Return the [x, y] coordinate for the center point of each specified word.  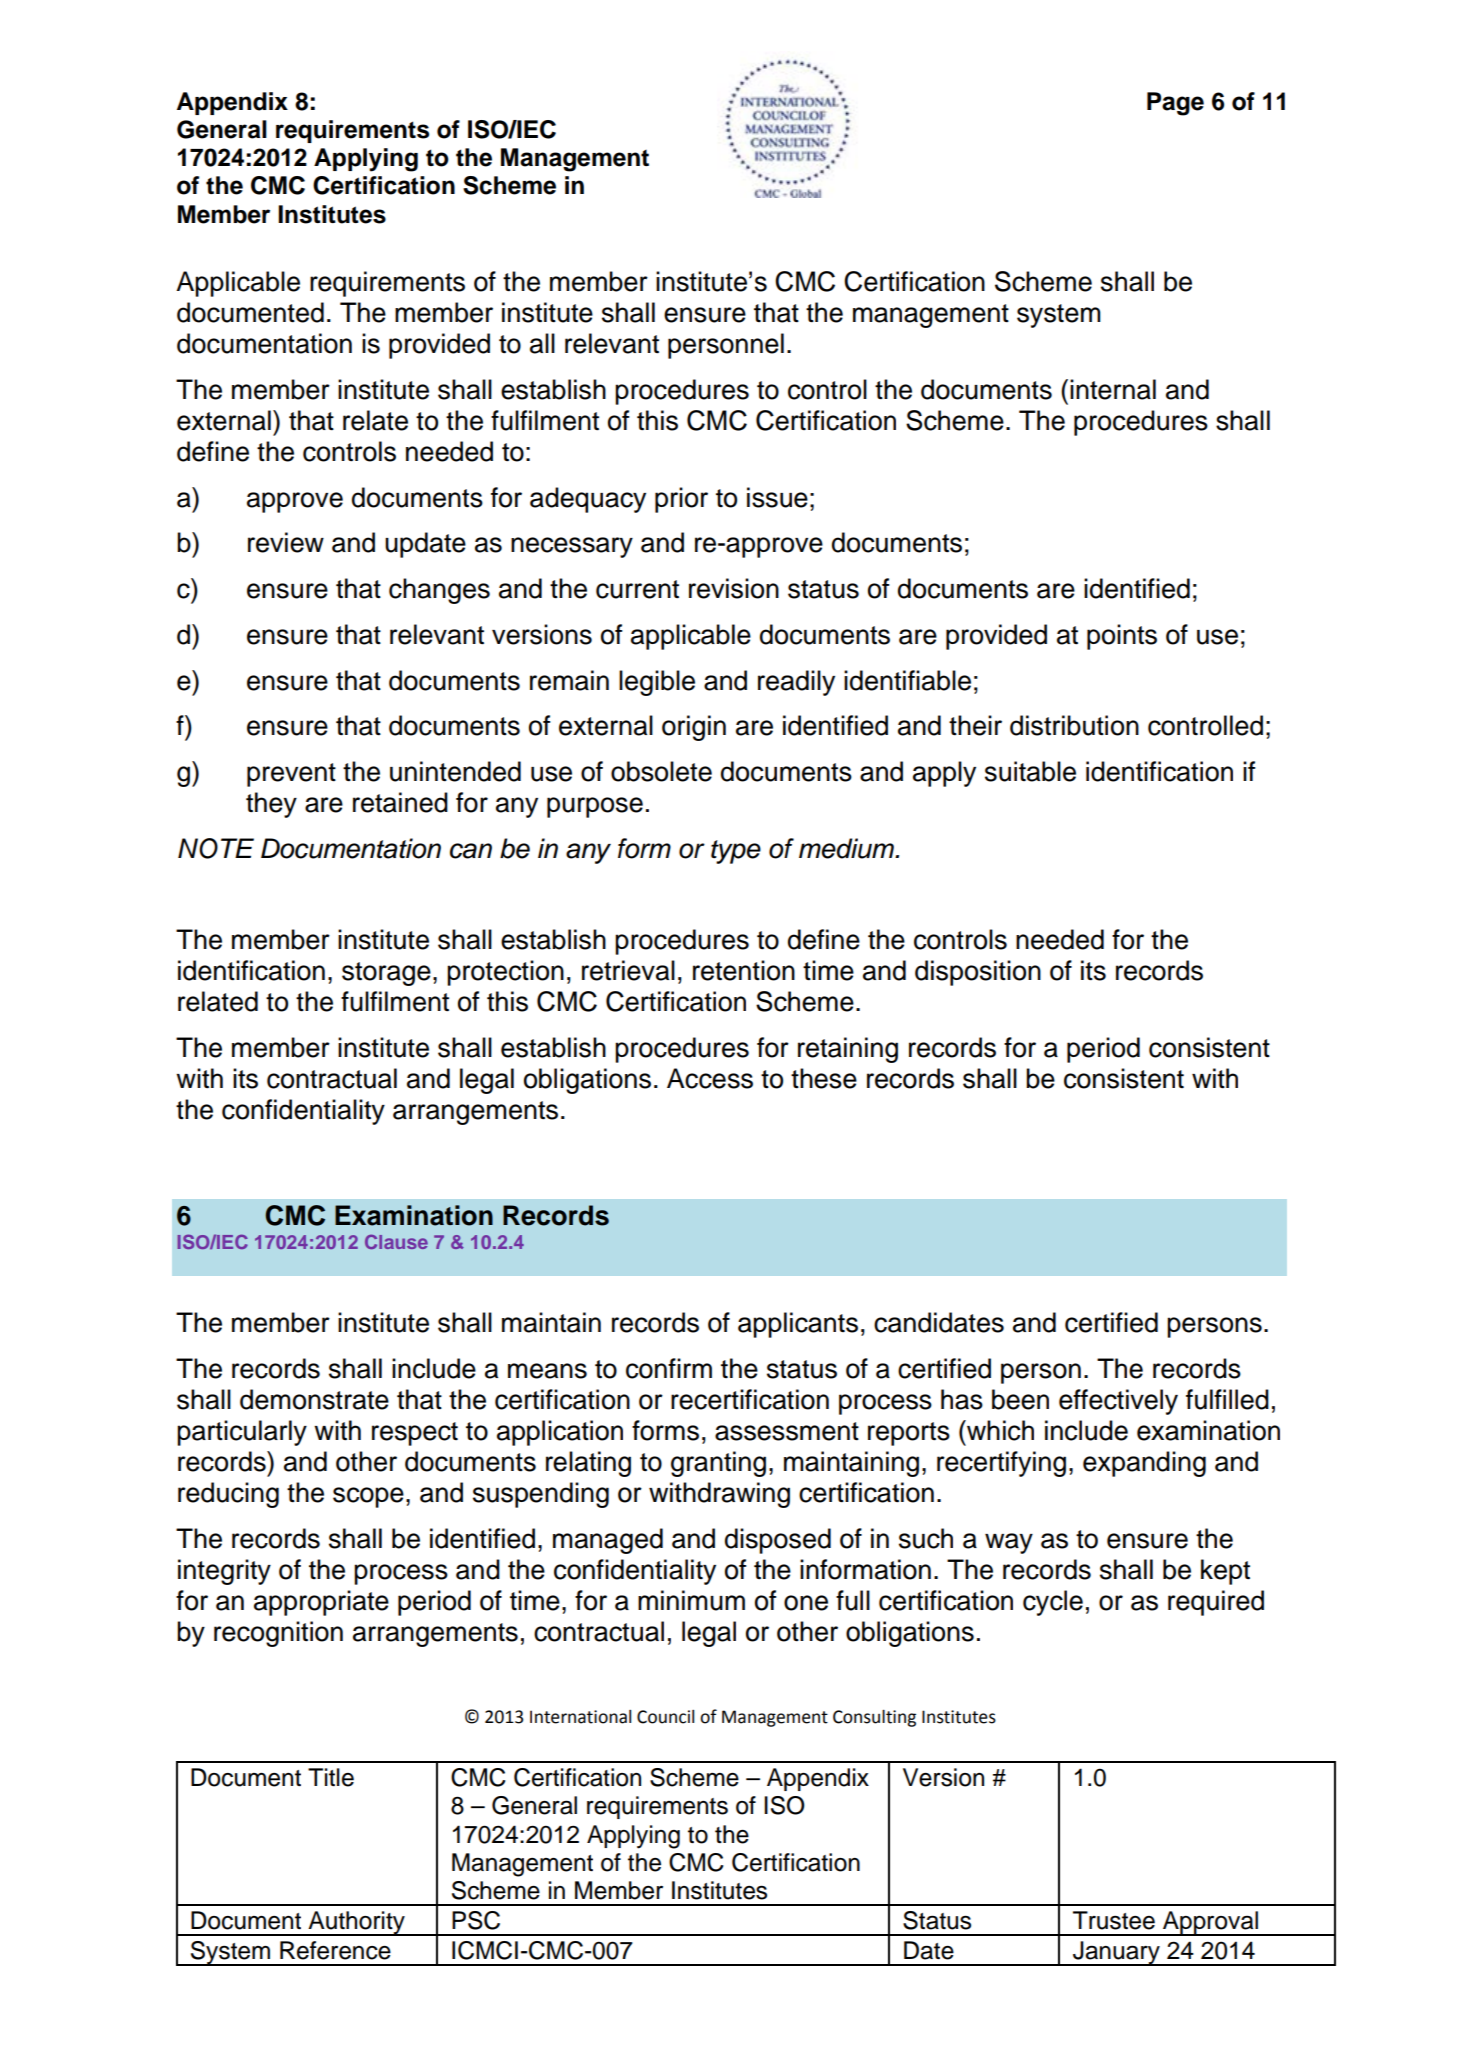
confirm [669, 1368]
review [286, 542]
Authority [356, 1923]
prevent [291, 775]
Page [1175, 104]
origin [694, 728]
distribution [1074, 725]
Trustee [1114, 1920]
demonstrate [314, 1399]
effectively [1118, 1402]
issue [777, 497]
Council [665, 1717]
